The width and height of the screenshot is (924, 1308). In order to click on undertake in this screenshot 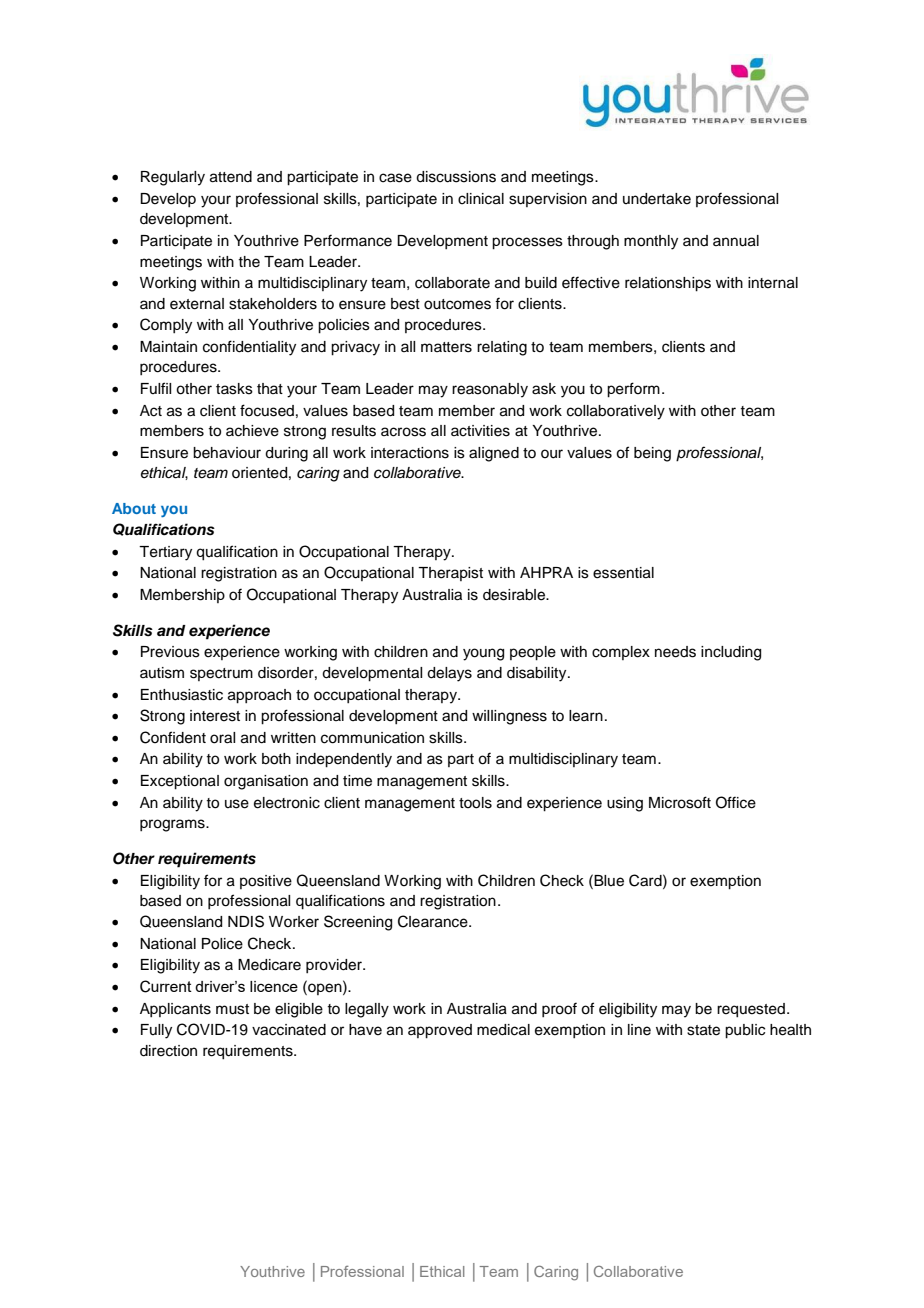, I will do `click(657, 199)`.
